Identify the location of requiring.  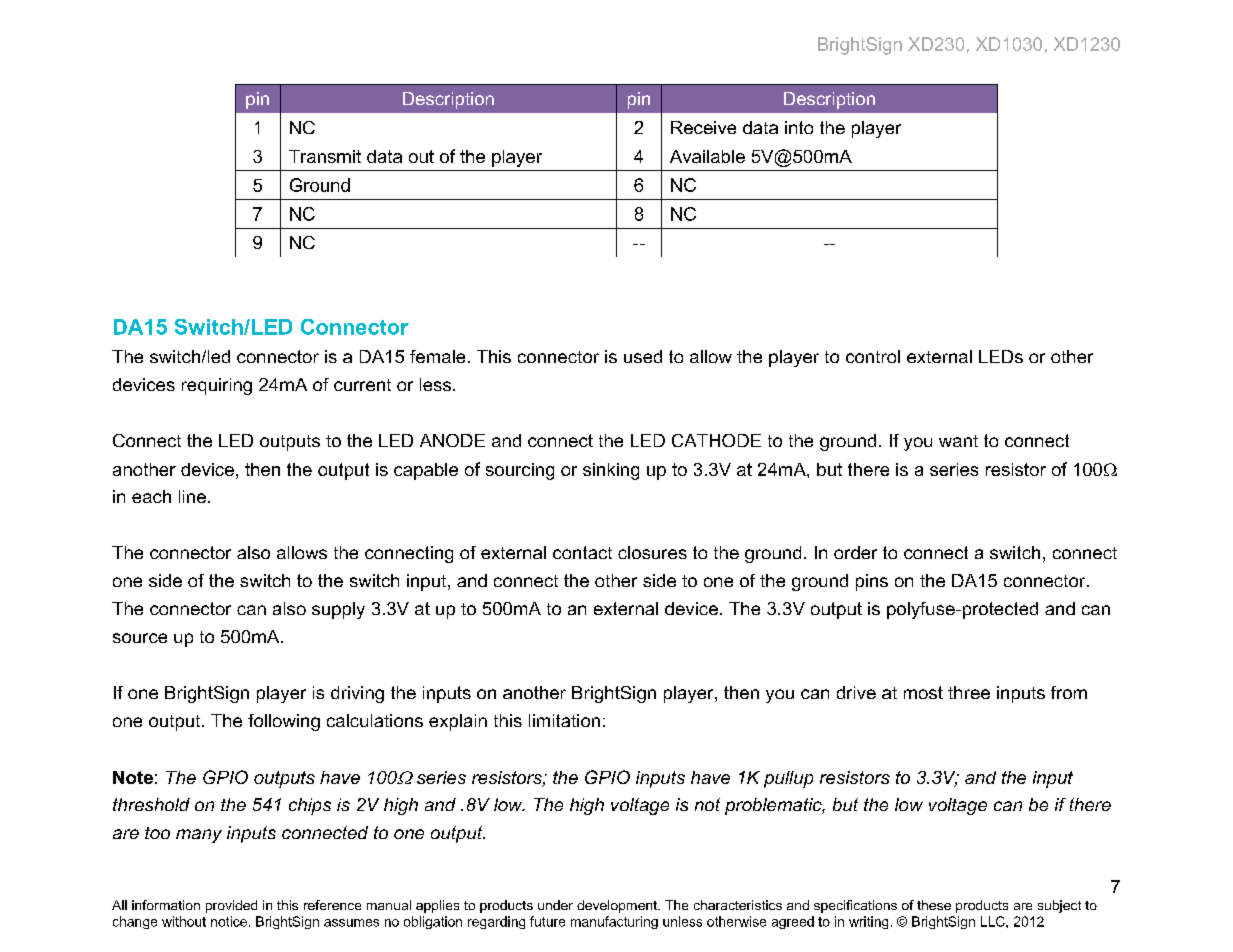
(217, 386).
